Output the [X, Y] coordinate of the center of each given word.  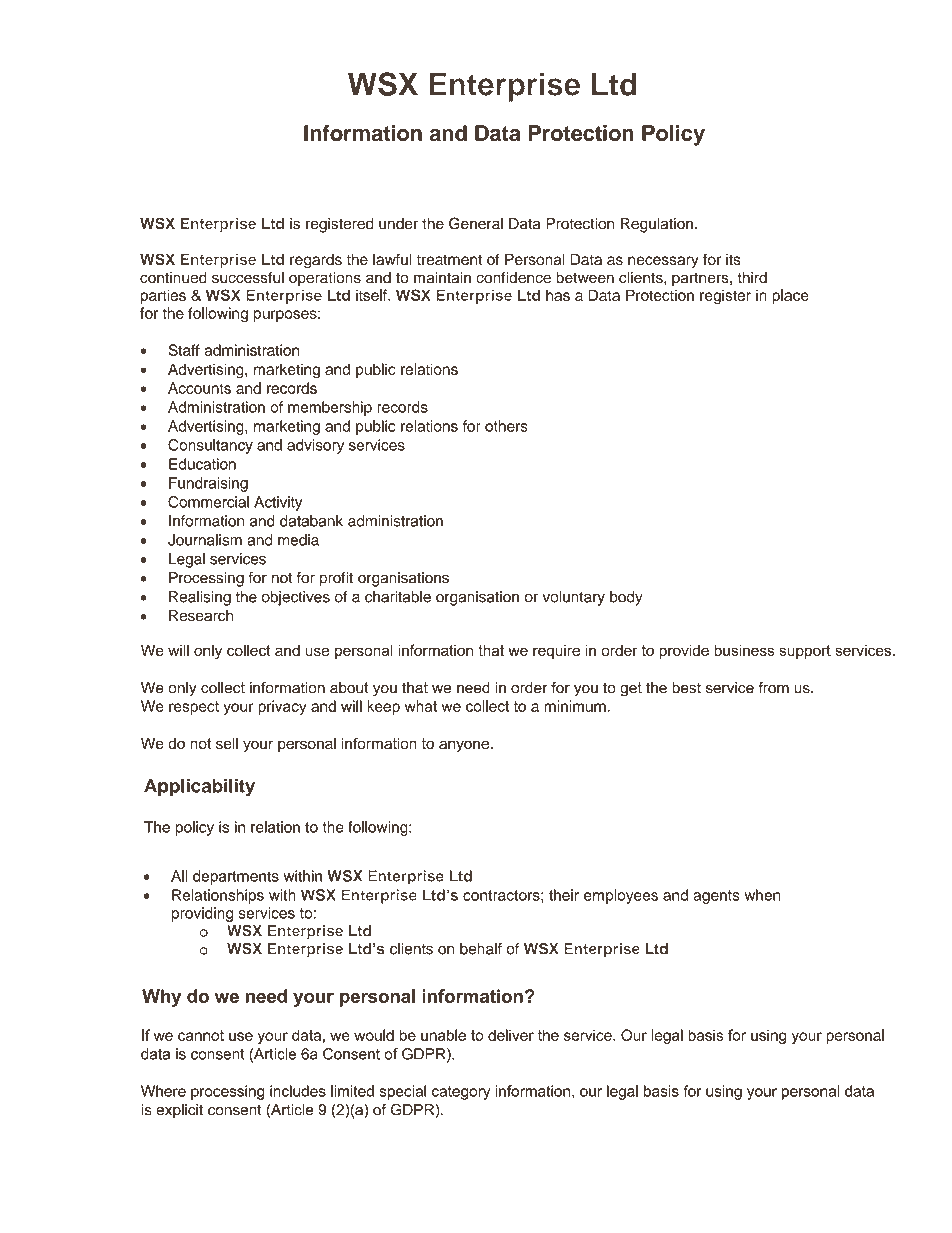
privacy [282, 707]
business [744, 650]
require [556, 651]
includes [298, 1091]
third [752, 278]
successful [248, 277]
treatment [449, 260]
